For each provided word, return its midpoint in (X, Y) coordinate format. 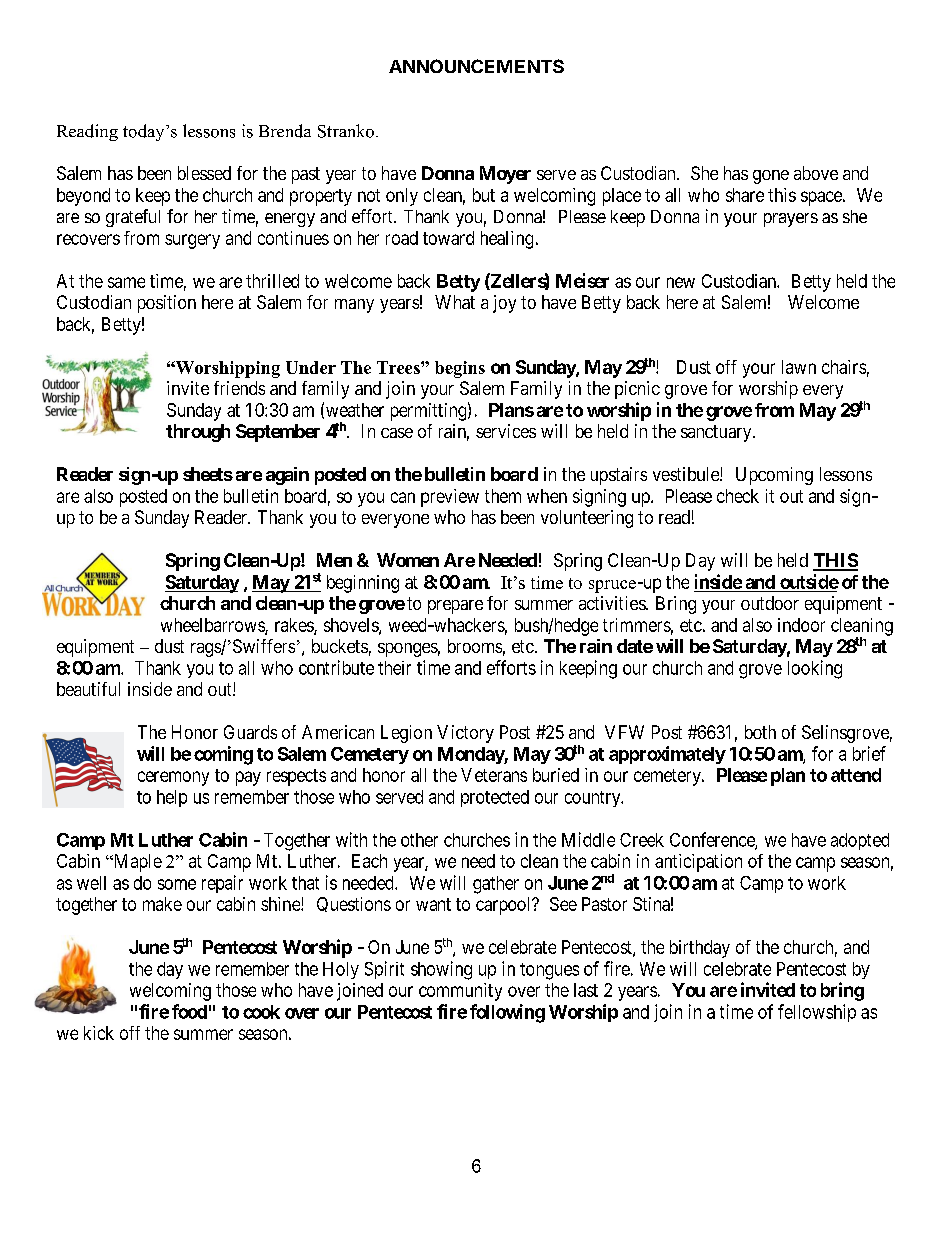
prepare (455, 607)
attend (856, 775)
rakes (295, 626)
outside (809, 581)
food (189, 1011)
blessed (204, 173)
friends (239, 388)
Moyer (505, 175)
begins (460, 369)
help (172, 798)
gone (771, 177)
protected (495, 798)
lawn (799, 367)
